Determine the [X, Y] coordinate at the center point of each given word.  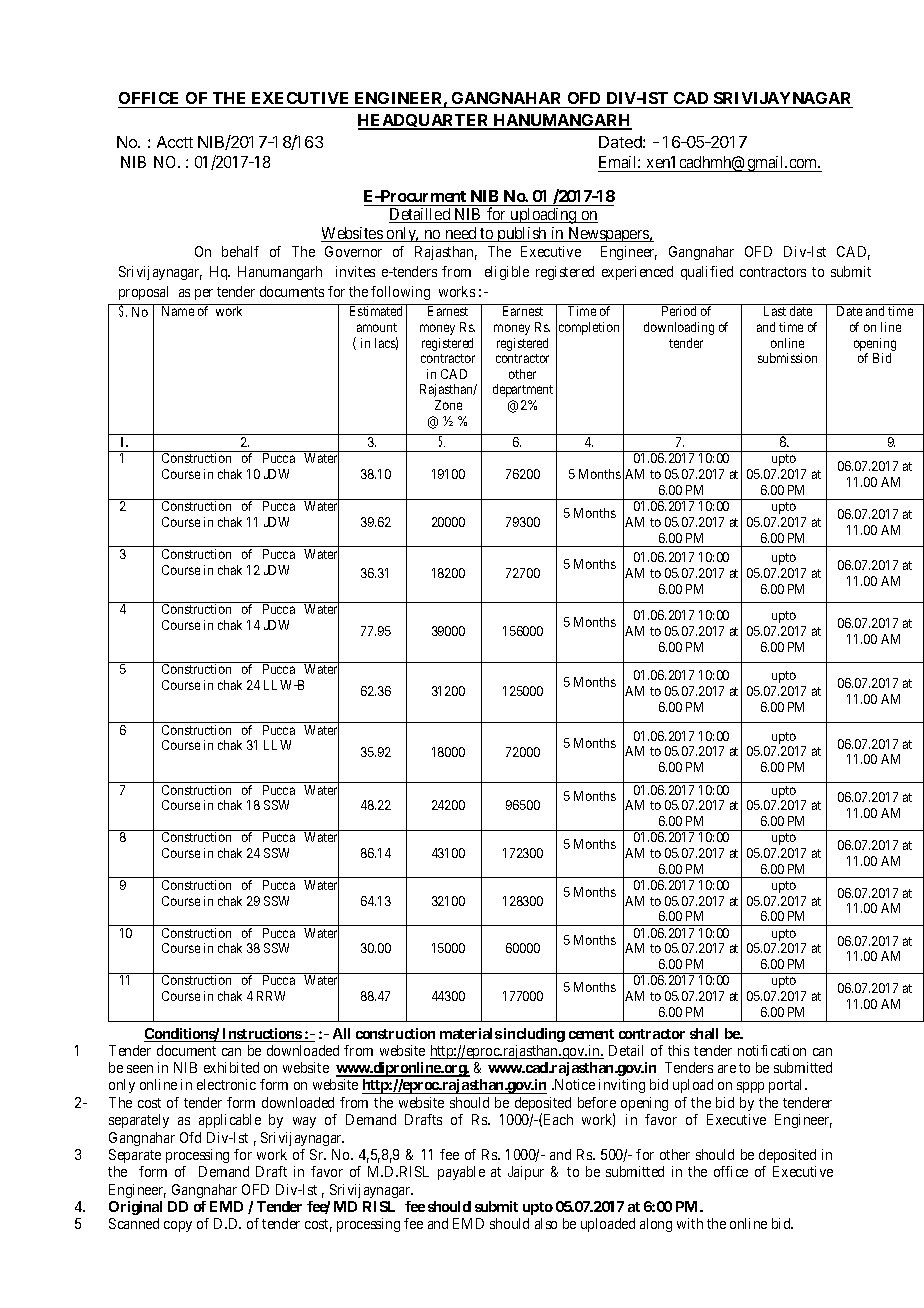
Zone [448, 405]
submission [787, 358]
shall [704, 1033]
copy [178, 1226]
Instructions [261, 1035]
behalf [240, 251]
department [523, 390]
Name [178, 311]
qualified [707, 273]
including [534, 1035]
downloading [679, 328]
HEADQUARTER [424, 122]
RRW [271, 996]
